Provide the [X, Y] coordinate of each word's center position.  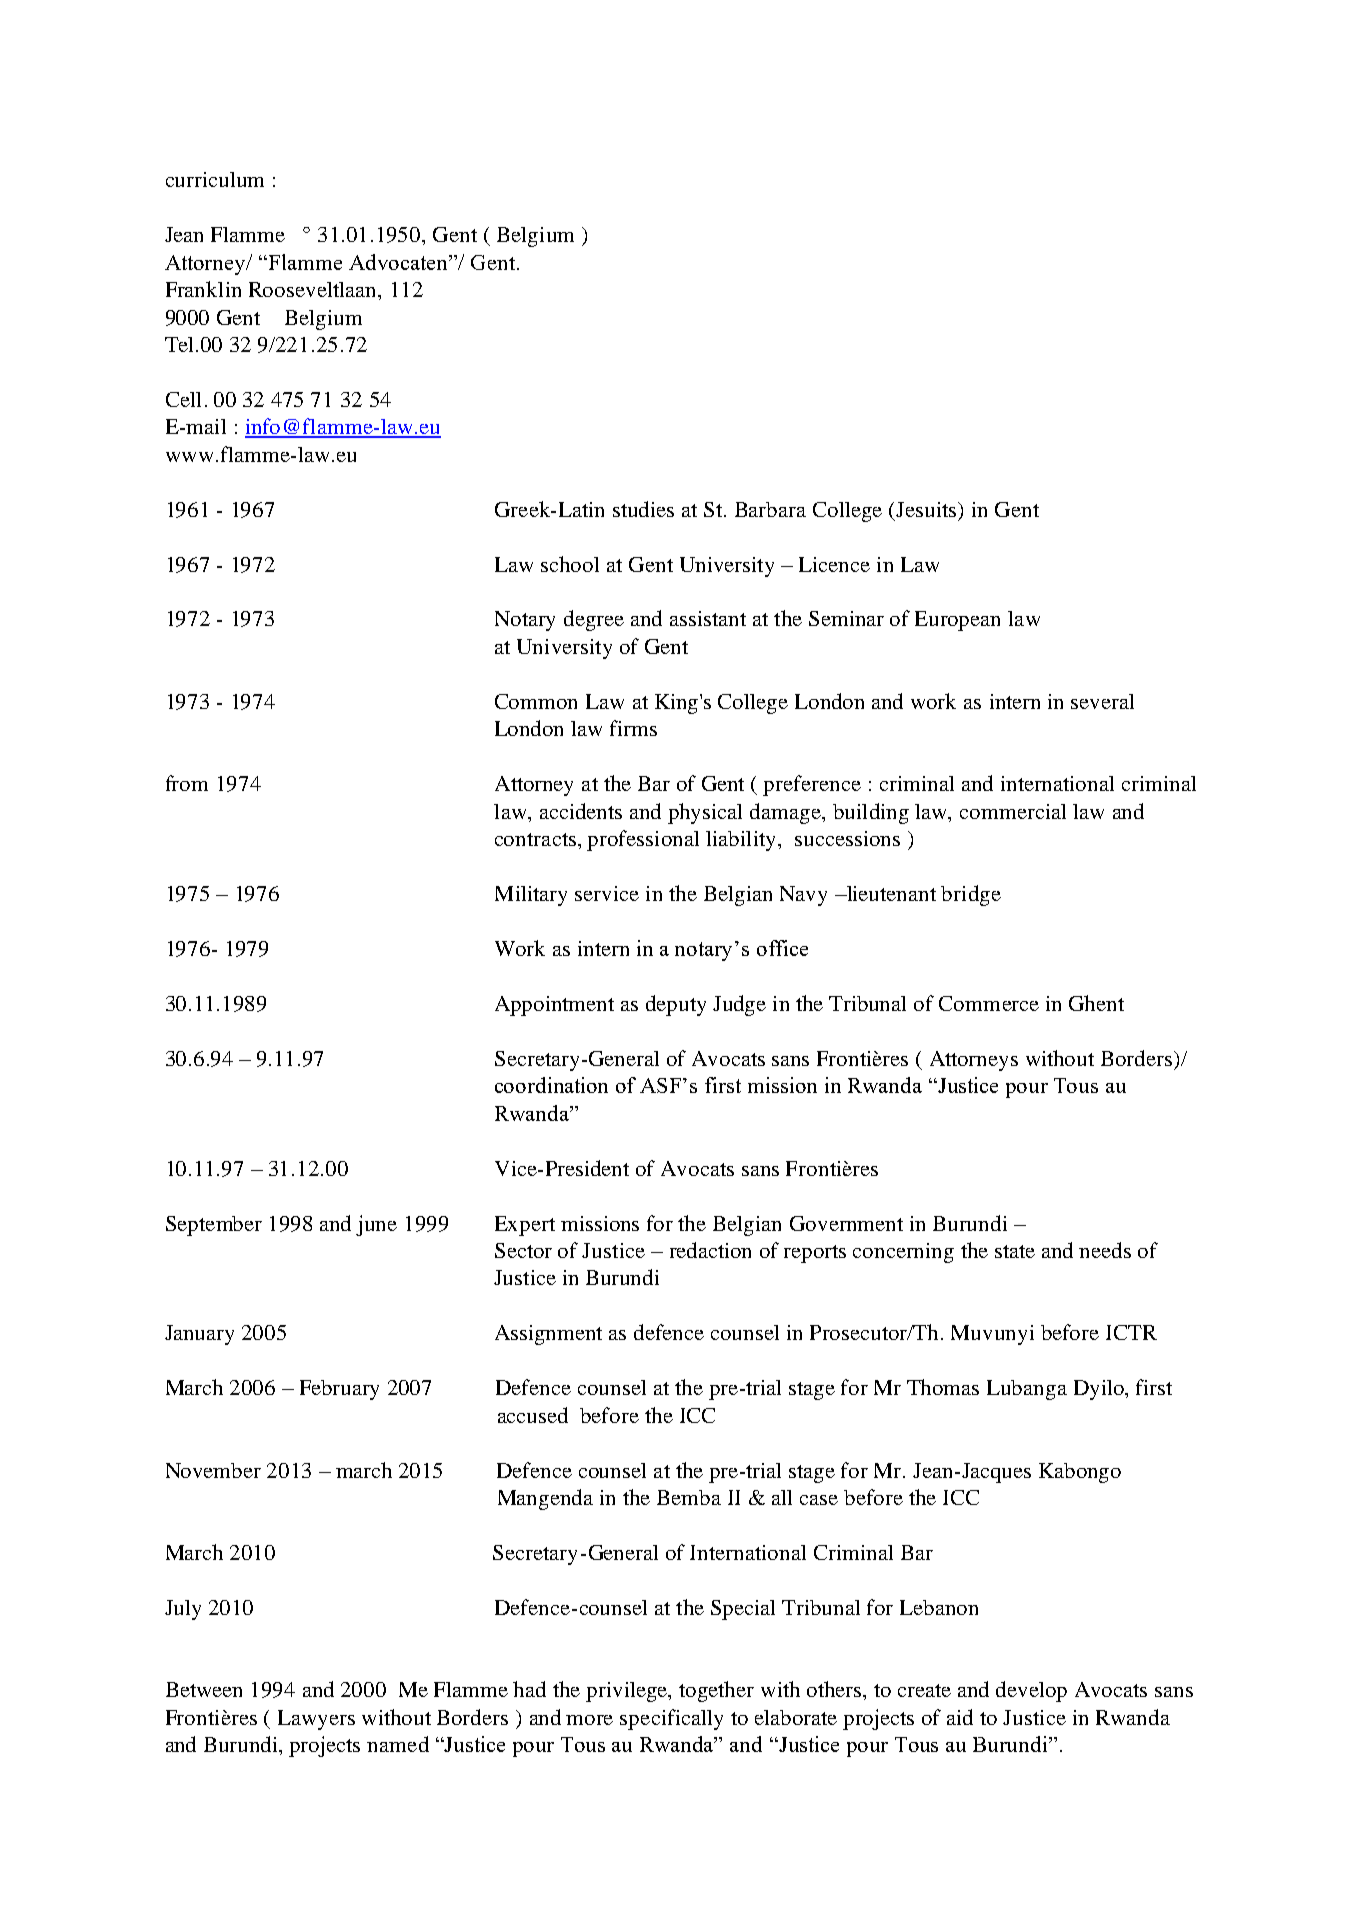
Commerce [989, 1003]
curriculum [215, 179]
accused [533, 1415]
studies [643, 509]
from [187, 783]
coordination [551, 1085]
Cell [183, 399]
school [570, 564]
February [339, 1390]
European [957, 621]
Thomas [943, 1387]
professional [643, 840]
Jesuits [927, 509]
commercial [1013, 811]
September [214, 1226]
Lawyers [316, 1720]
